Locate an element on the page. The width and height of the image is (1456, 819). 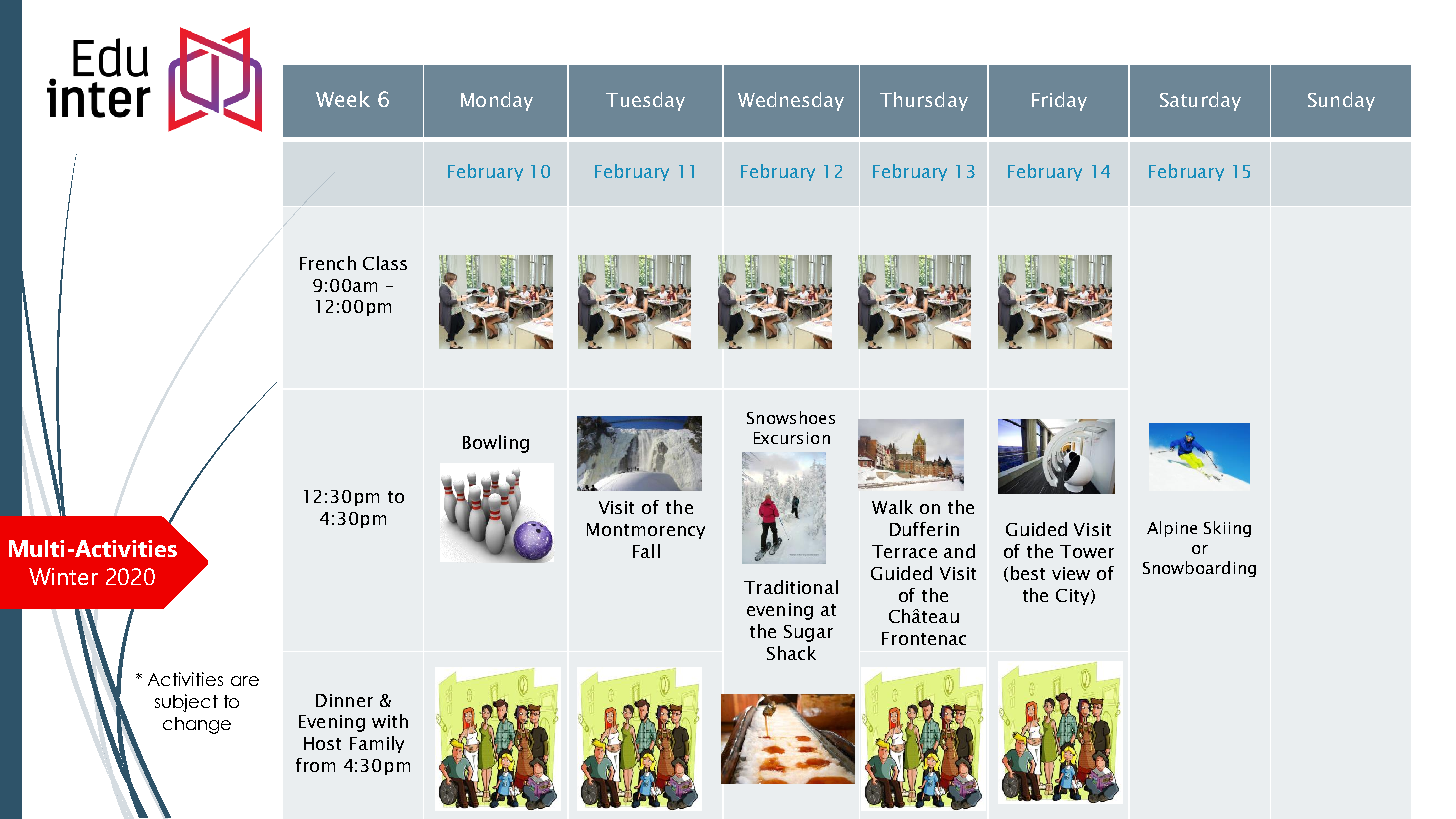
Week is located at coordinates (343, 99).
